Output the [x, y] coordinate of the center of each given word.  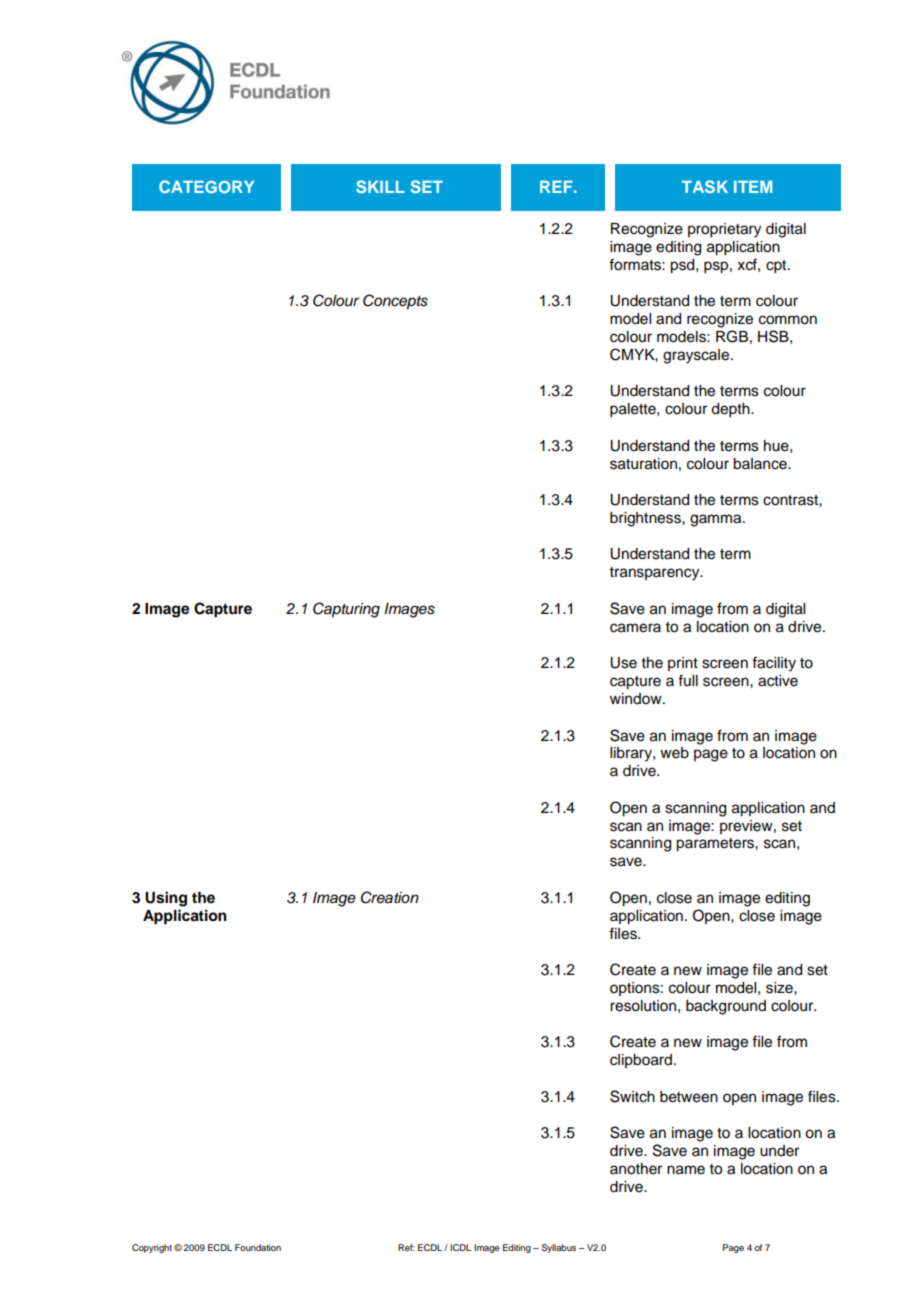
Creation [390, 897]
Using [166, 899]
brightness [646, 519]
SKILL [380, 186]
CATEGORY [206, 186]
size [780, 988]
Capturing [346, 610]
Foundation [258, 1247]
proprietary [724, 230]
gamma [717, 520]
